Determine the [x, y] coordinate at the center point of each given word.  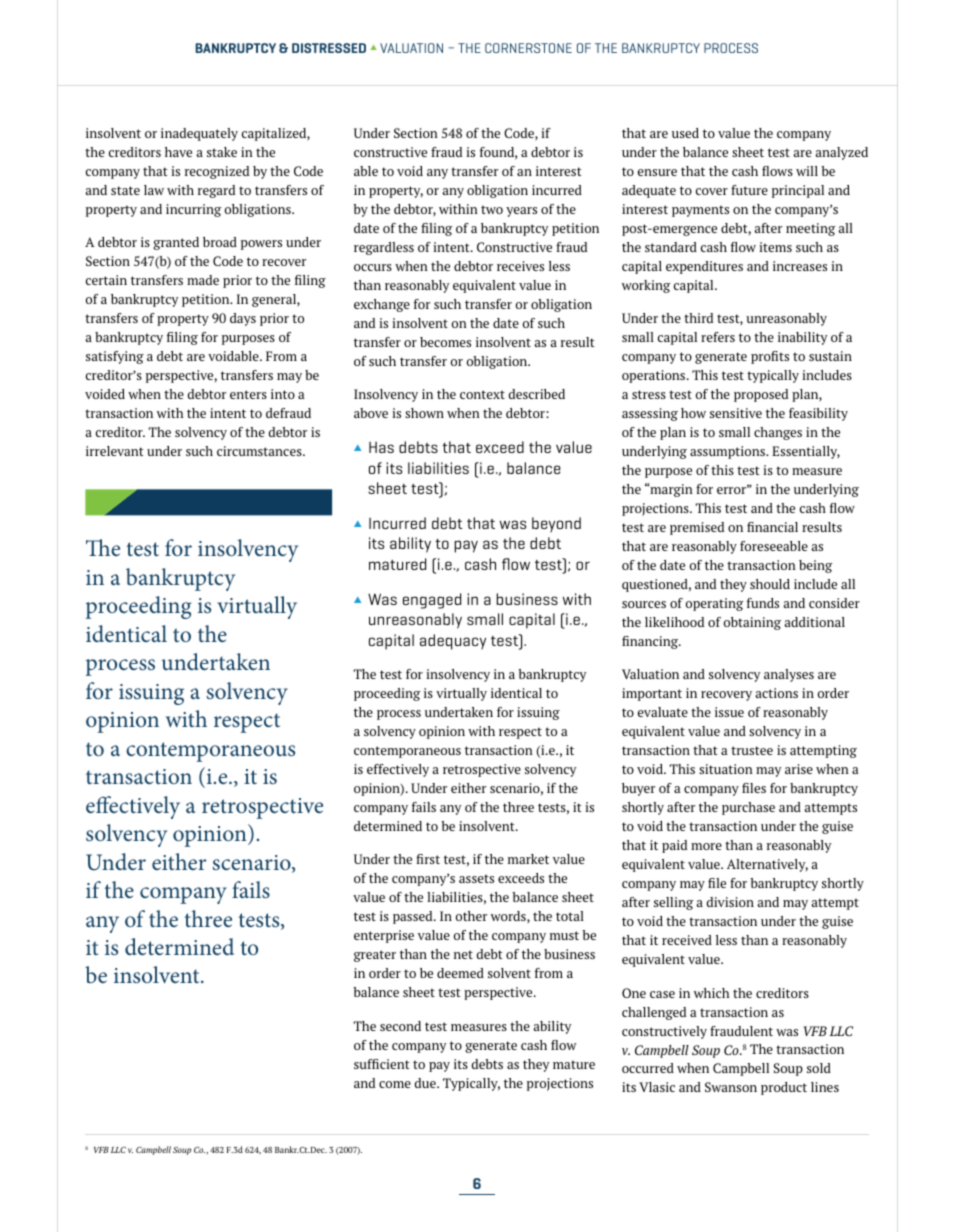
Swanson [731, 1087]
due [426, 1083]
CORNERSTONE [528, 48]
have [178, 152]
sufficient [382, 1064]
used [685, 133]
